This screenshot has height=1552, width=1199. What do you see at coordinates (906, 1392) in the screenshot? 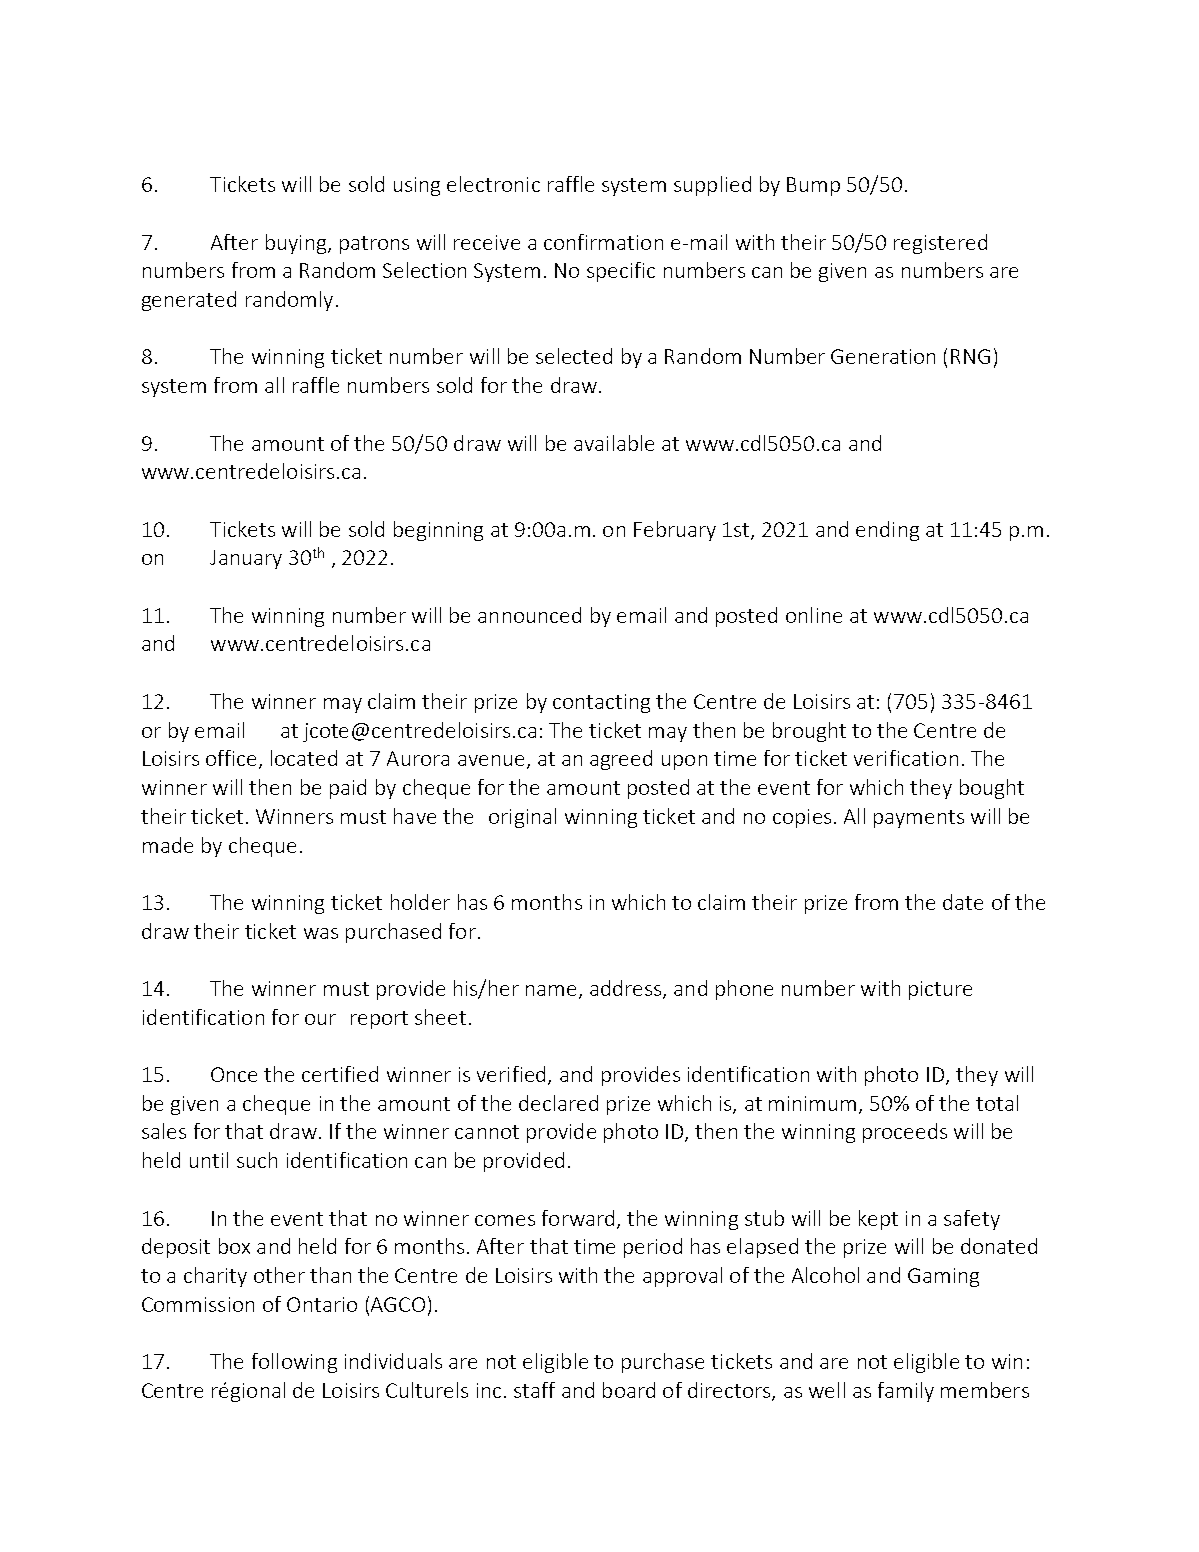
I see `family` at bounding box center [906, 1392].
